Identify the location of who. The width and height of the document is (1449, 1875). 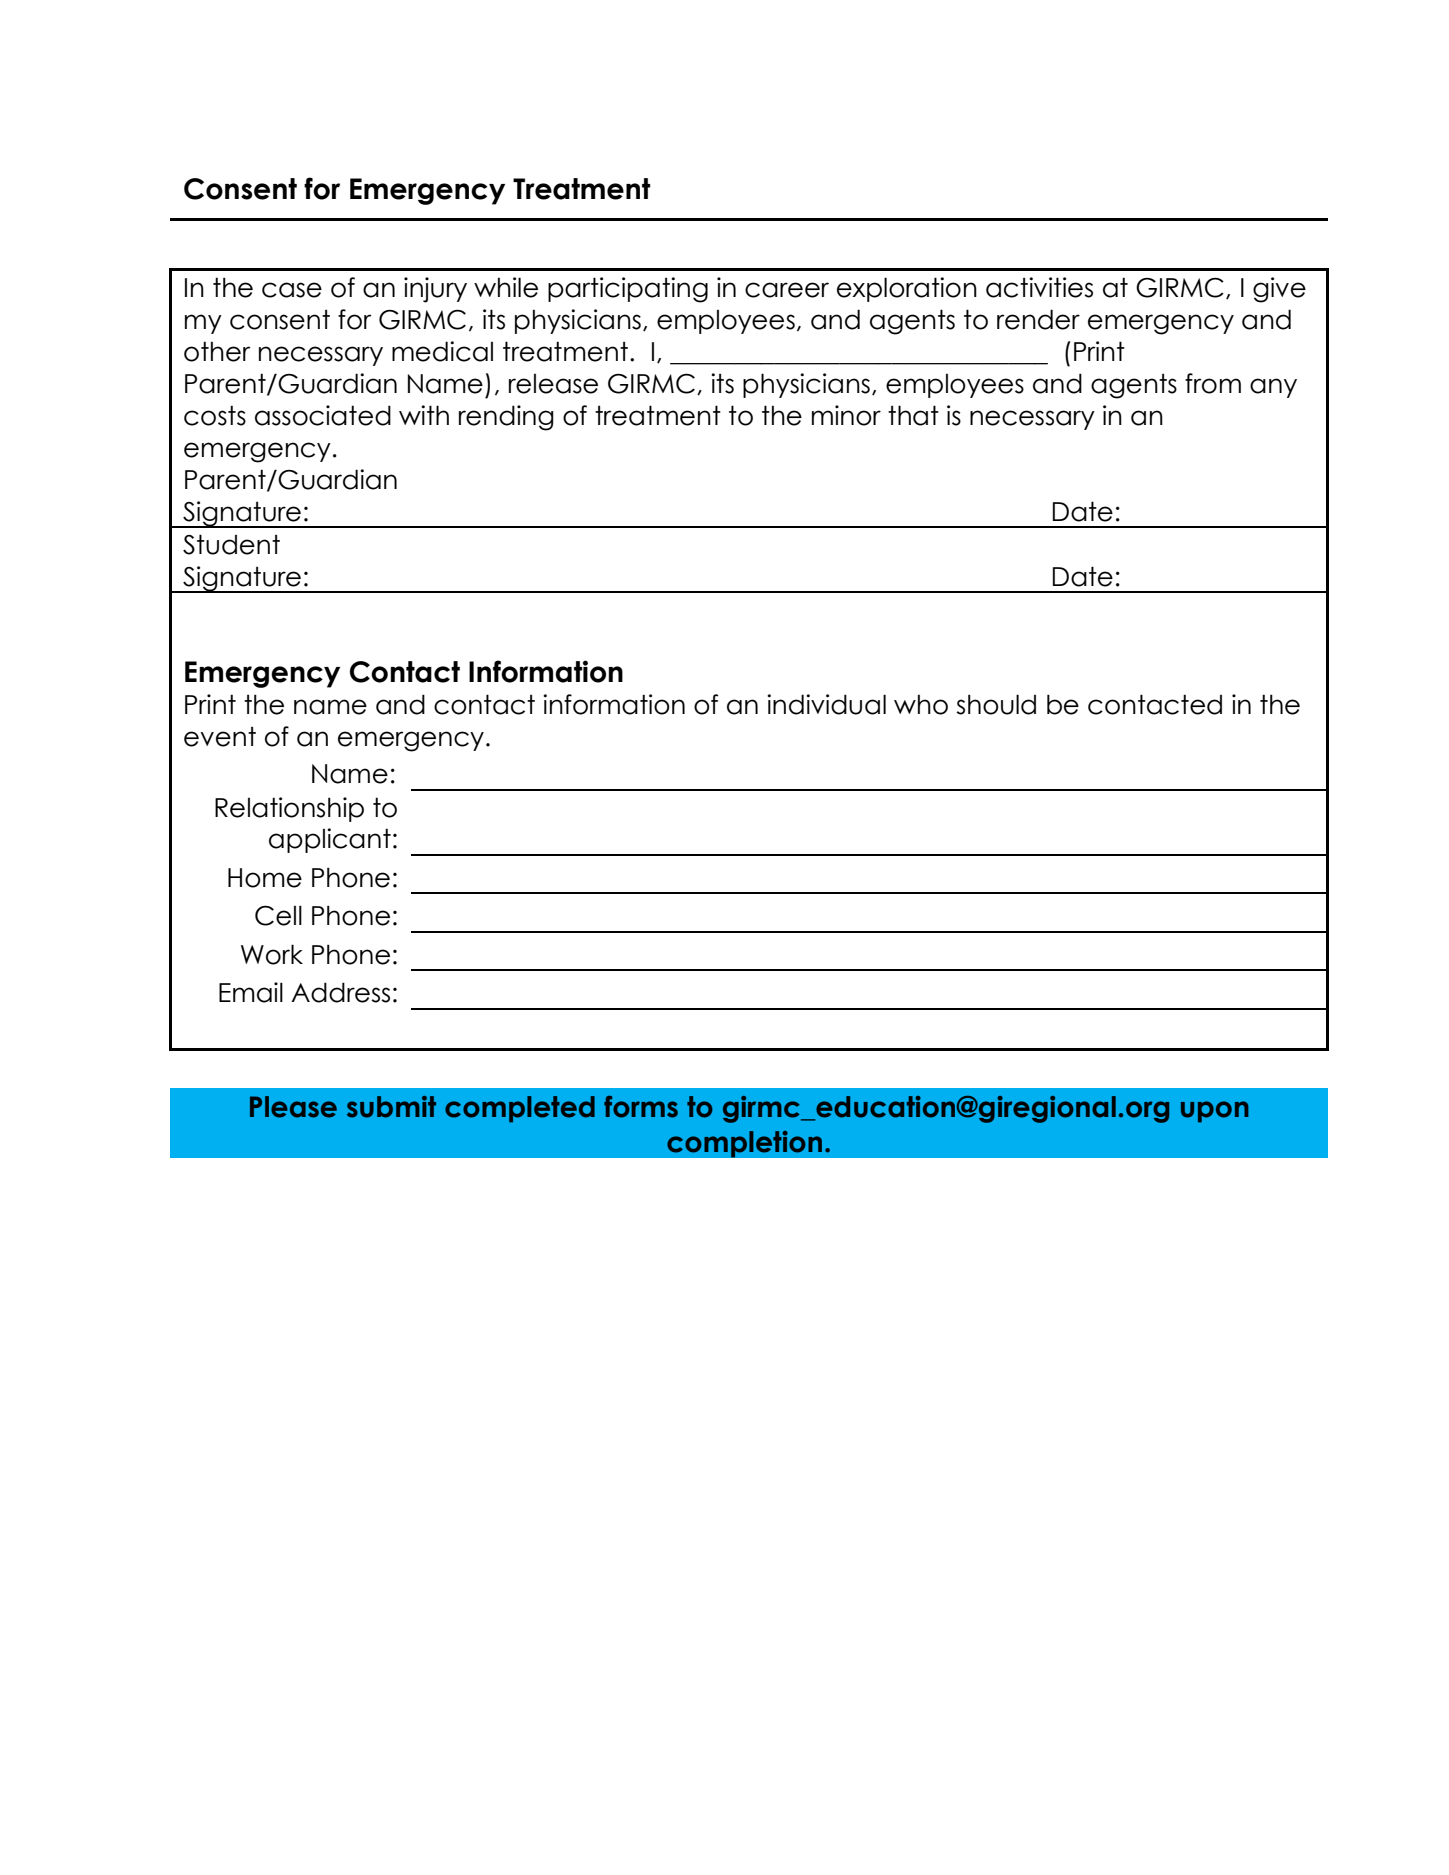
(921, 704).
